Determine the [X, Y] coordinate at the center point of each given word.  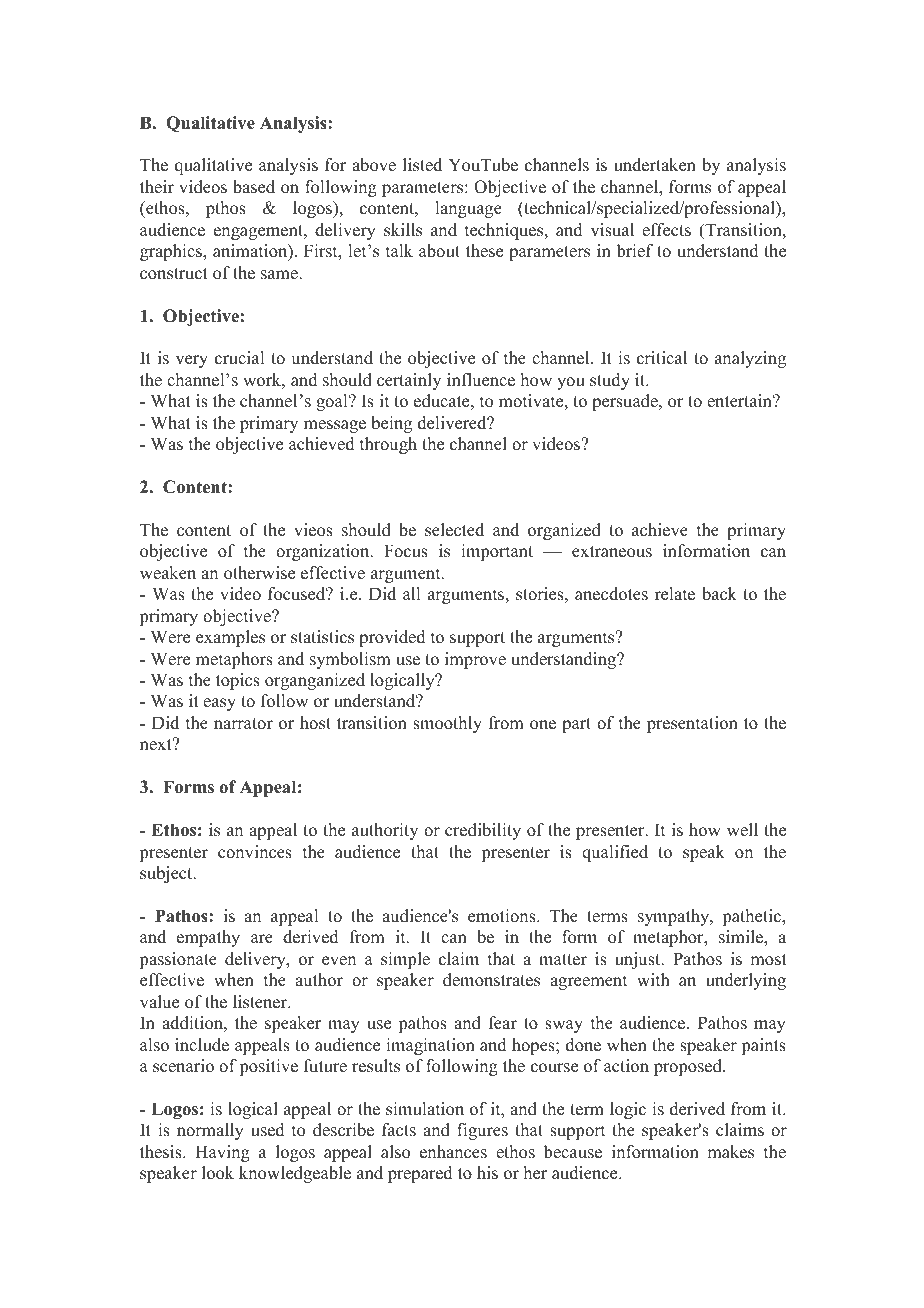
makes [730, 1152]
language [468, 209]
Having [222, 1153]
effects [666, 230]
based [254, 187]
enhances [453, 1152]
